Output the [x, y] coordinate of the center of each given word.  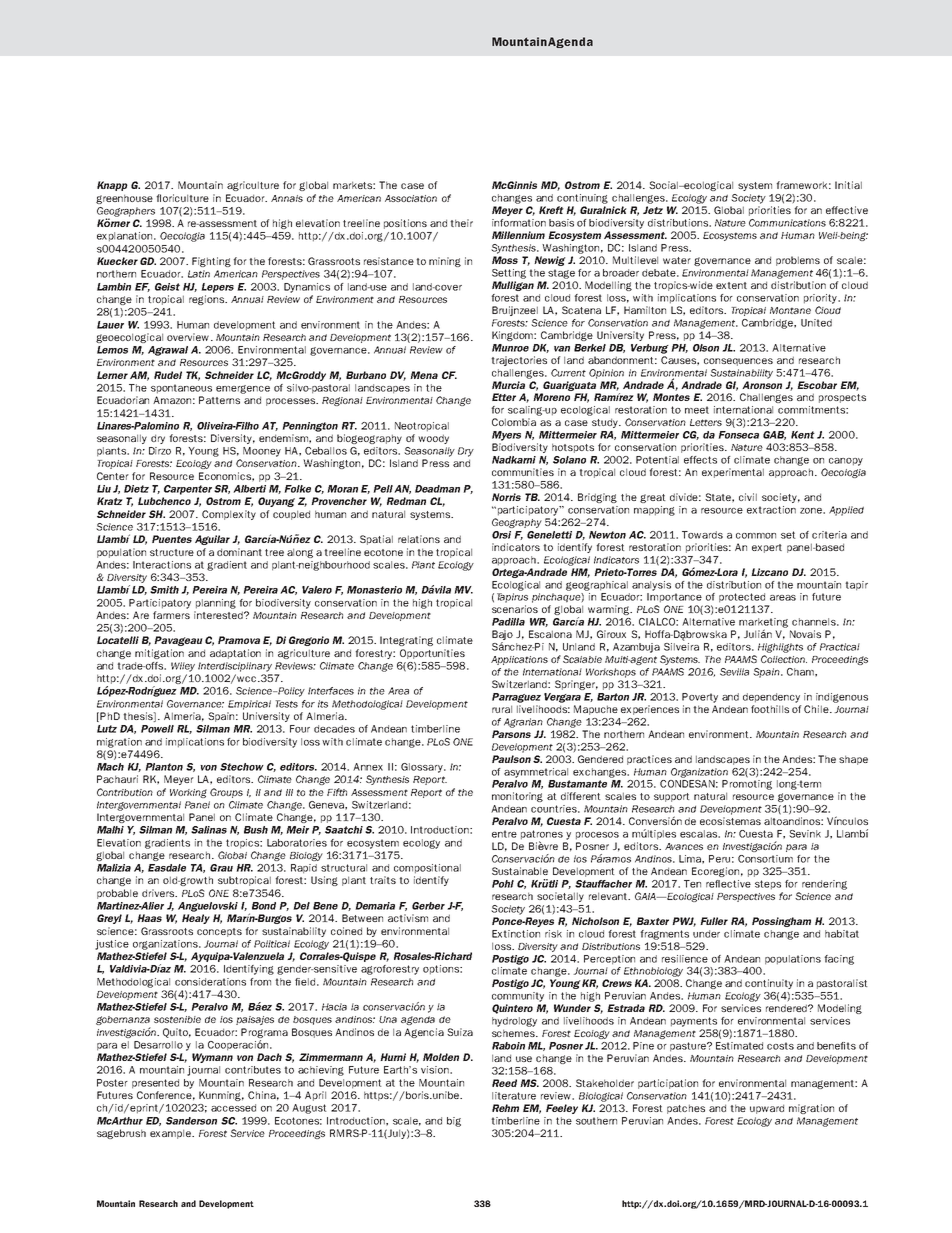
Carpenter [188, 490]
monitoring [517, 797]
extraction [771, 510]
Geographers [126, 213]
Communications [787, 223]
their [461, 223]
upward [767, 1109]
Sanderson [191, 1121]
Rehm [505, 1108]
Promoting [747, 785]
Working [188, 793]
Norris [506, 497]
